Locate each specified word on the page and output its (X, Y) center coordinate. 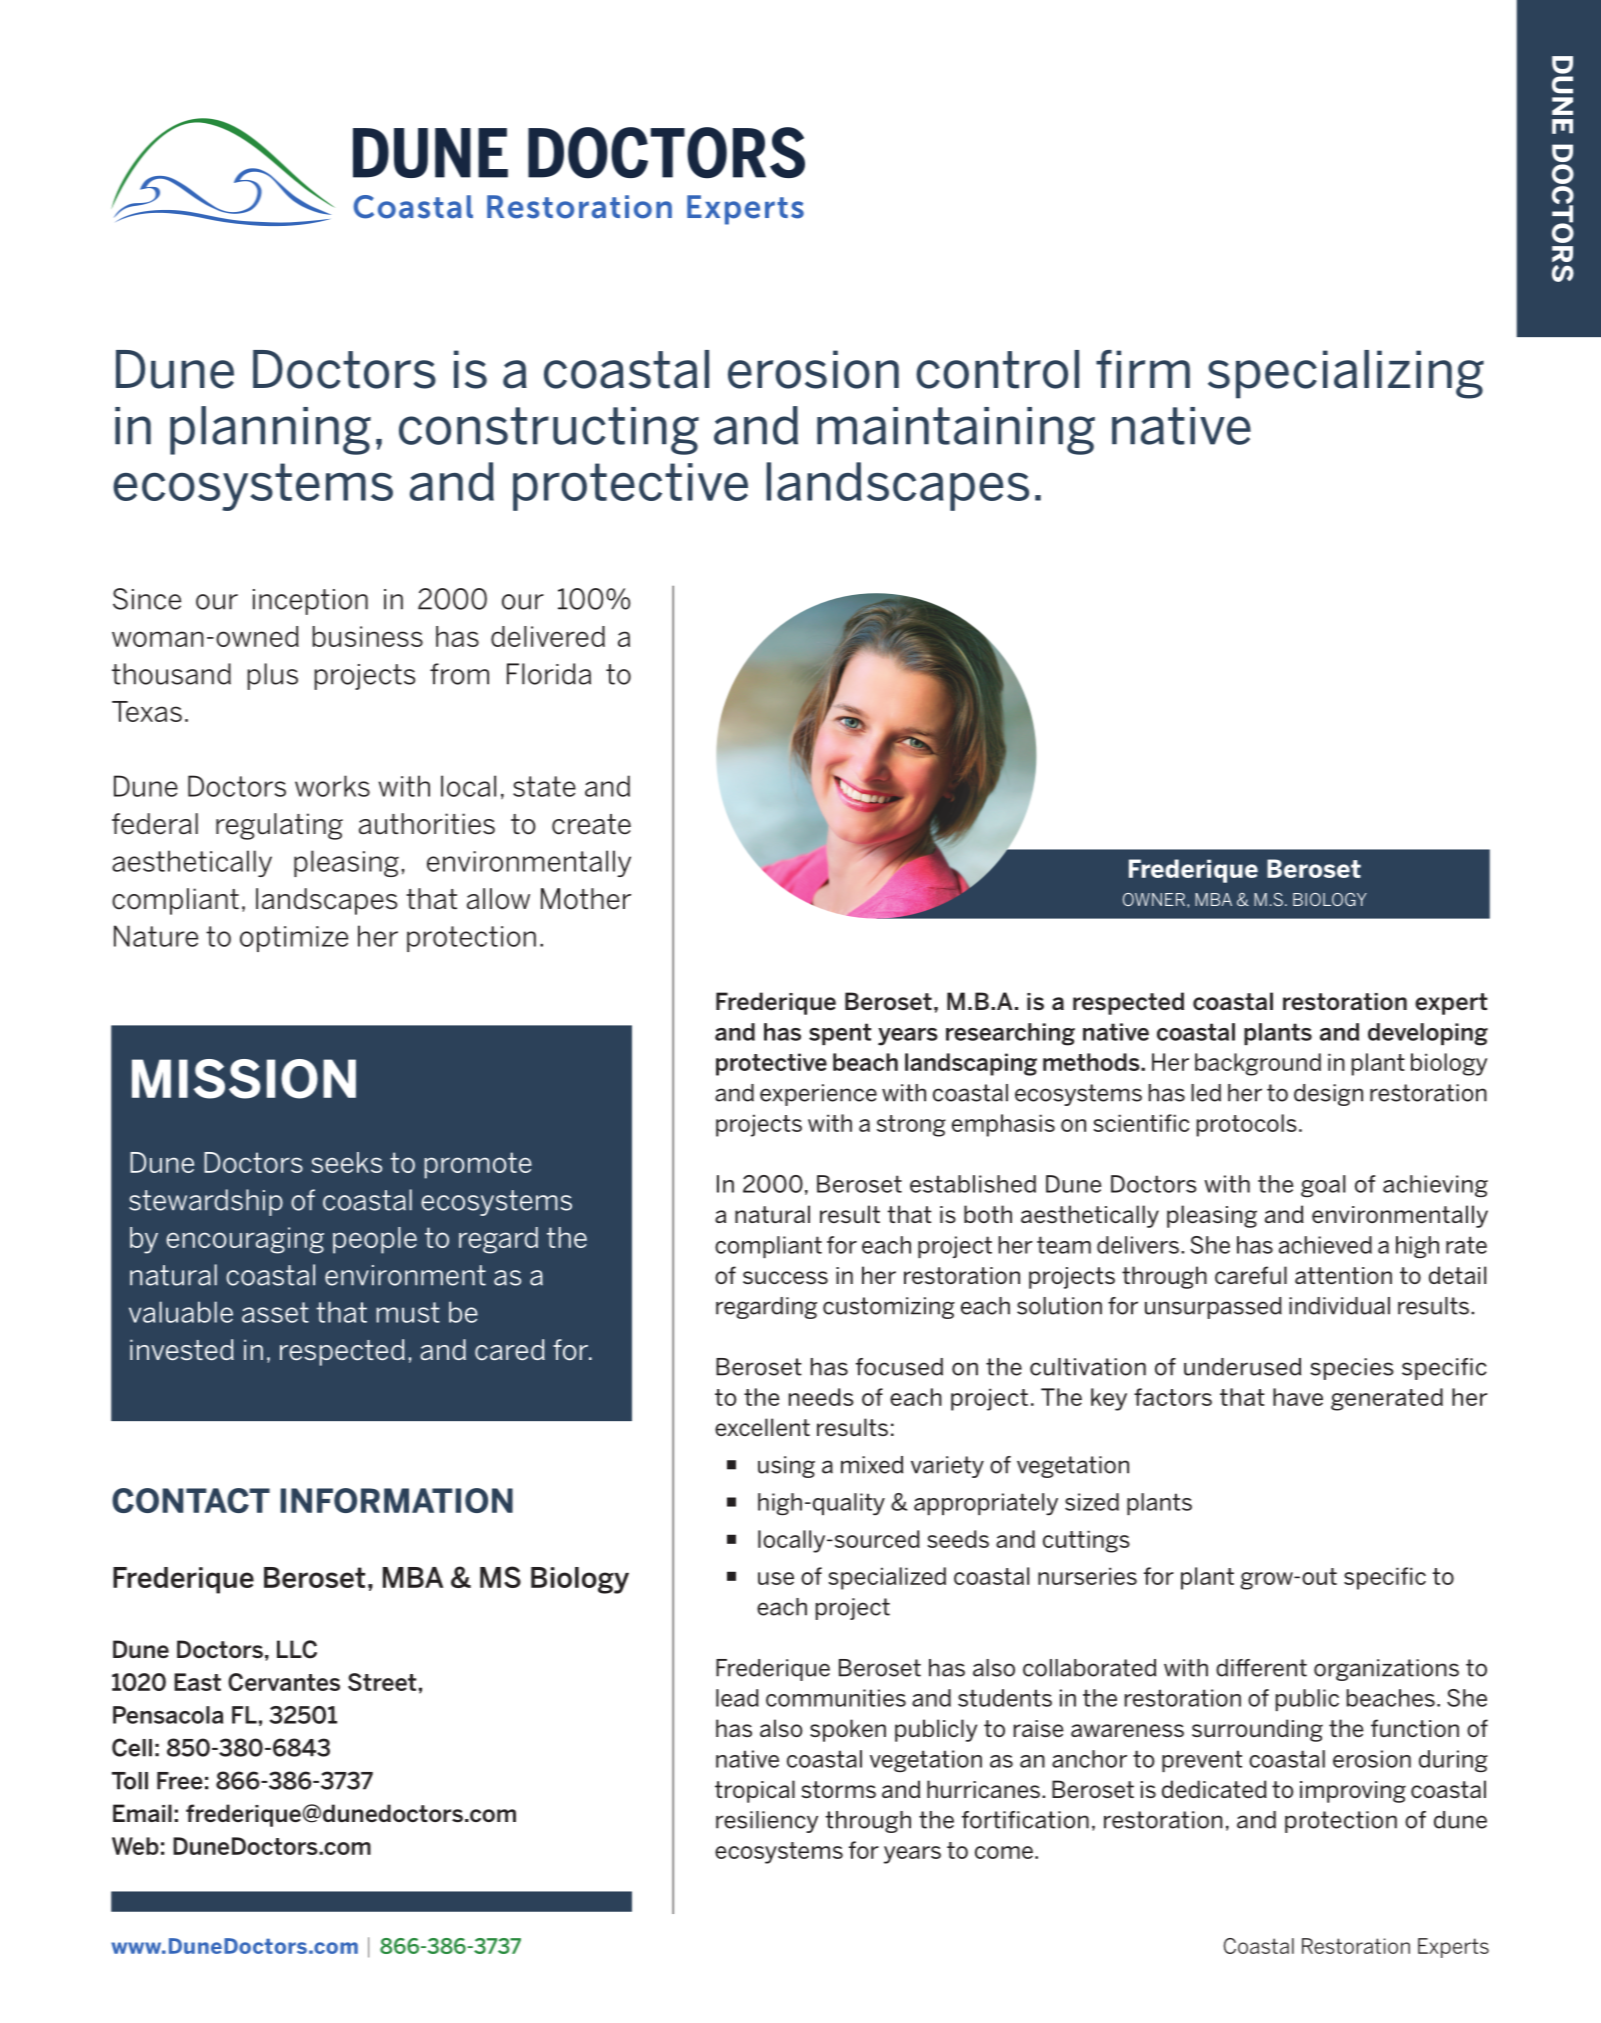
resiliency (767, 1822)
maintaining (956, 431)
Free (180, 1781)
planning (270, 430)
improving (1353, 1792)
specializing (1346, 374)
